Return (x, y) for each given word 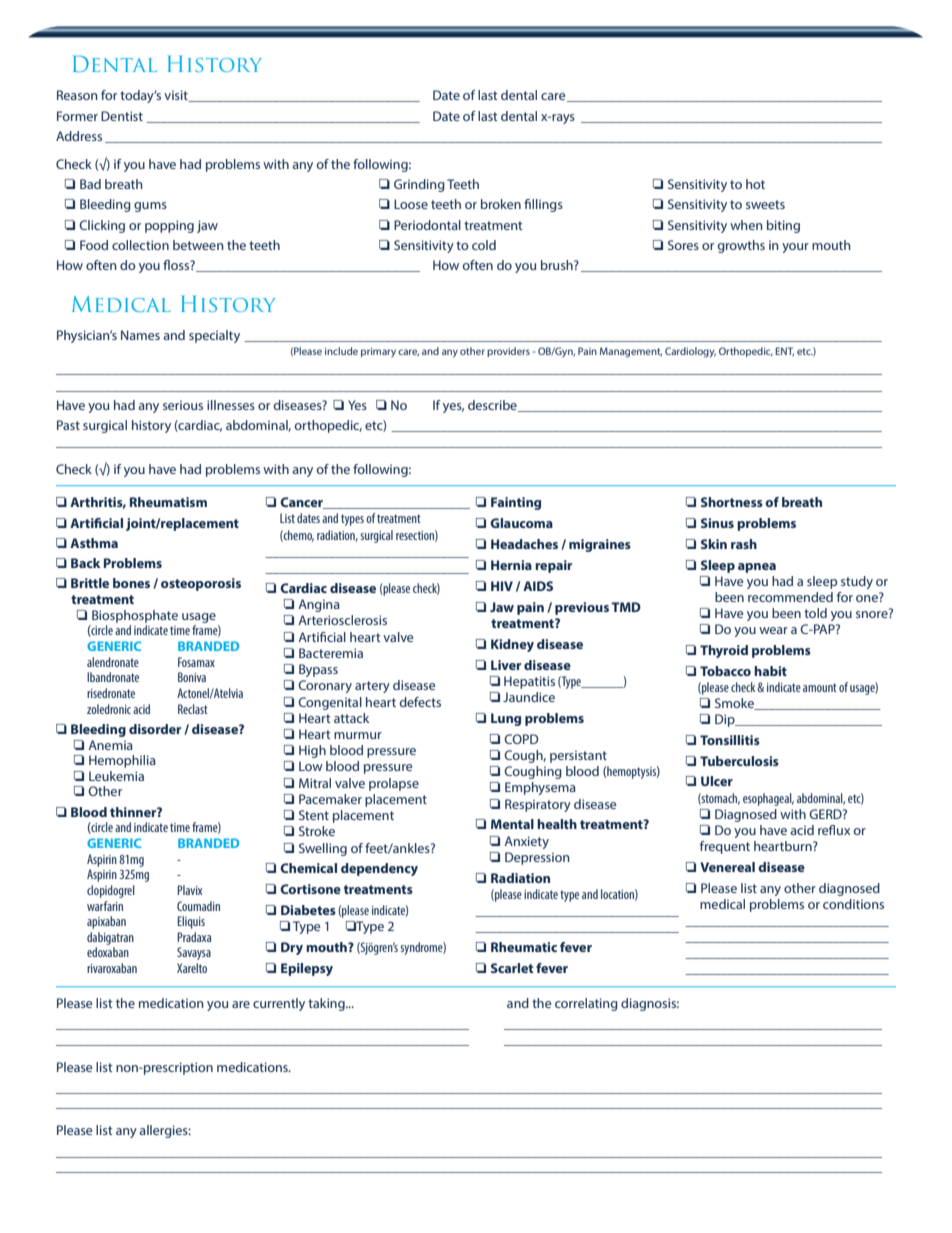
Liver (506, 665)
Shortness (732, 502)
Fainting (516, 503)
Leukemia (116, 776)
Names (140, 335)
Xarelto (192, 968)
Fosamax (196, 662)
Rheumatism (168, 502)
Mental (512, 824)
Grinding (419, 185)
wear (773, 630)
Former (77, 116)
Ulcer (717, 781)
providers (508, 352)
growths (741, 246)
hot (755, 184)
